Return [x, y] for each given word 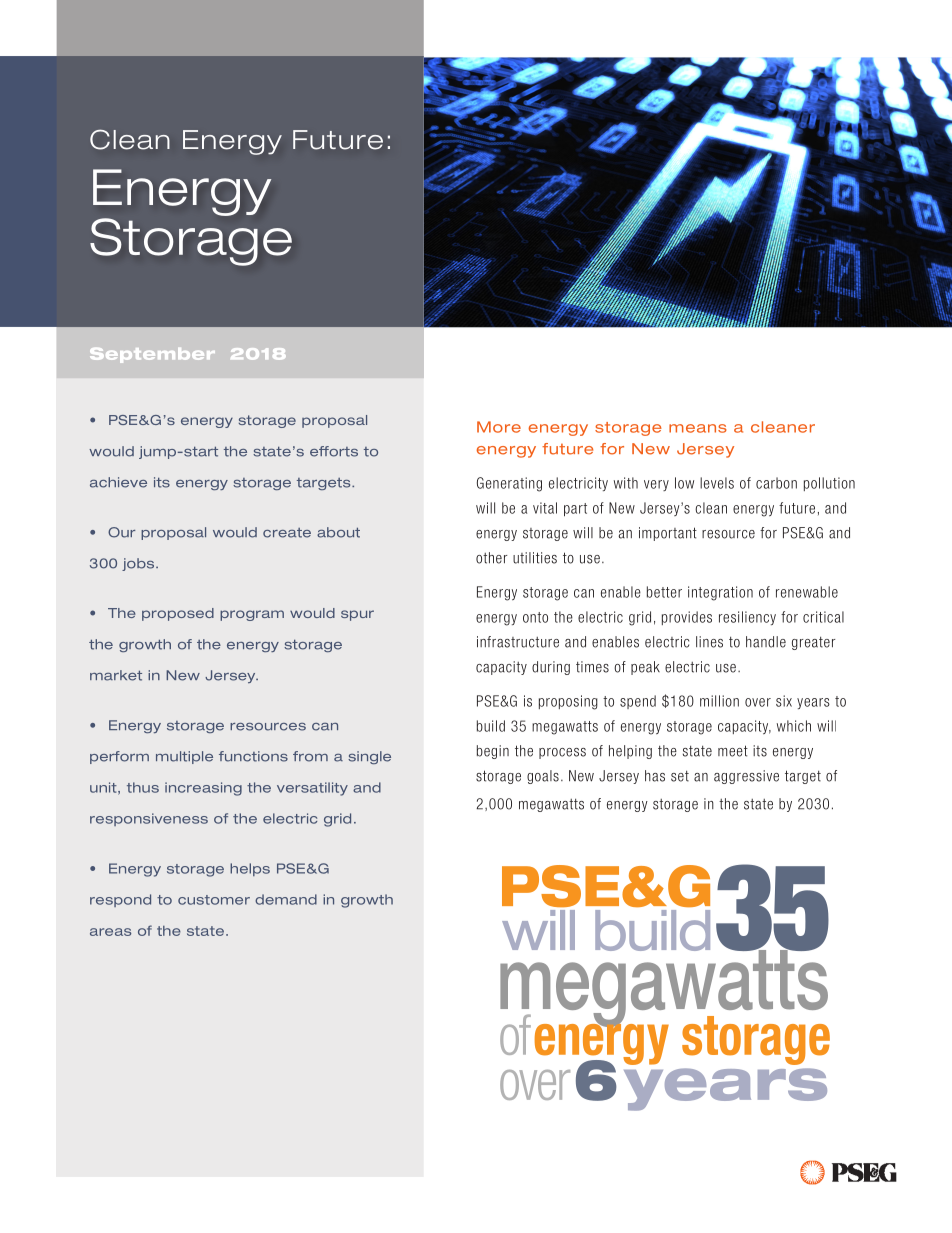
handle [766, 642]
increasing [203, 789]
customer [214, 900]
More [499, 427]
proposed [178, 614]
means [698, 428]
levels [717, 483]
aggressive [746, 777]
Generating [509, 484]
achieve [118, 482]
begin [493, 752]
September [152, 355]
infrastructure [518, 642]
